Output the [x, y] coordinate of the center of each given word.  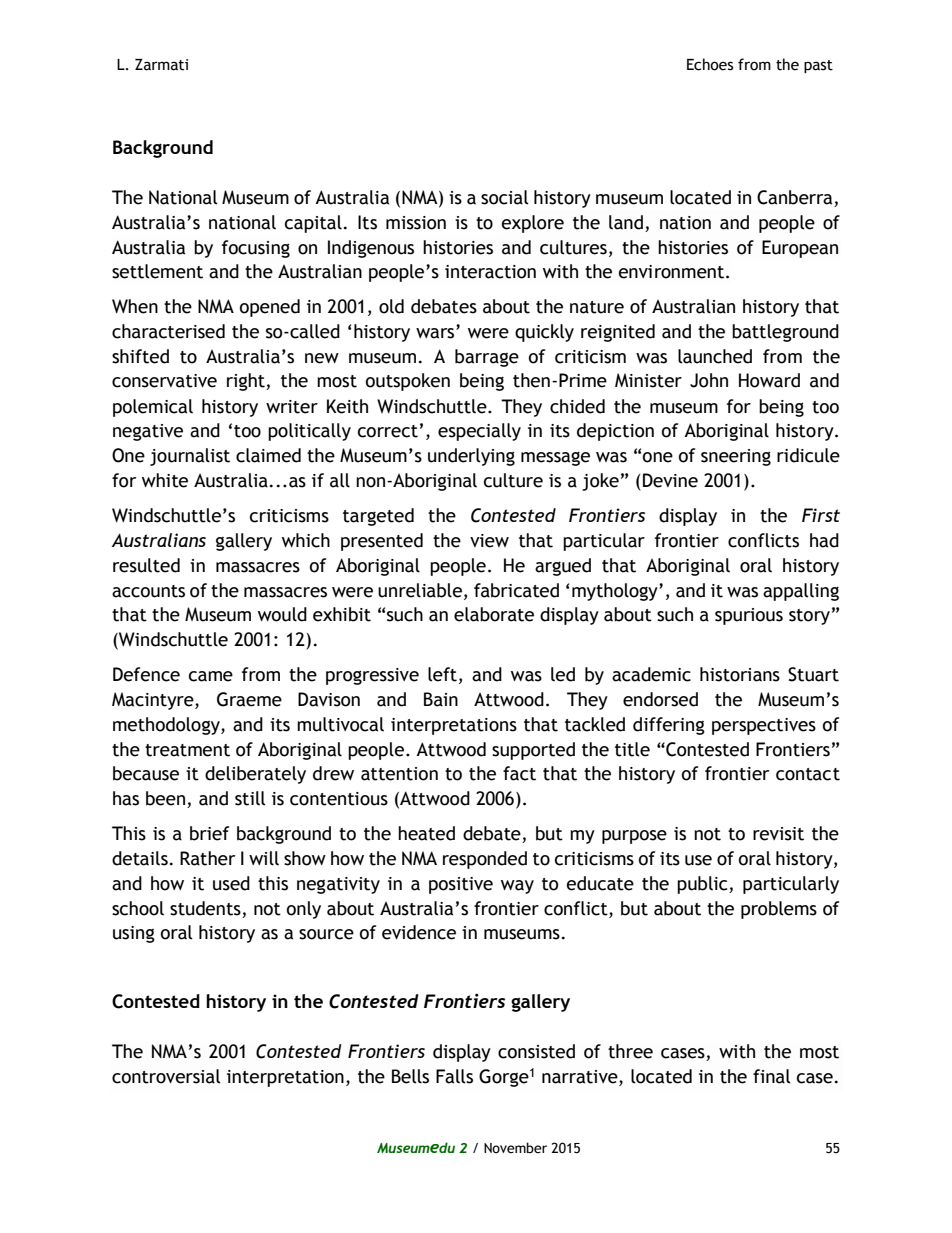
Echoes [710, 64]
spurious [749, 616]
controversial [166, 1076]
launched [715, 356]
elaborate [494, 614]
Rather [207, 858]
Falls [454, 1076]
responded [485, 860]
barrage [487, 358]
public [703, 885]
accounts [148, 591]
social [505, 197]
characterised [168, 331]
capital [313, 224]
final [772, 1076]
